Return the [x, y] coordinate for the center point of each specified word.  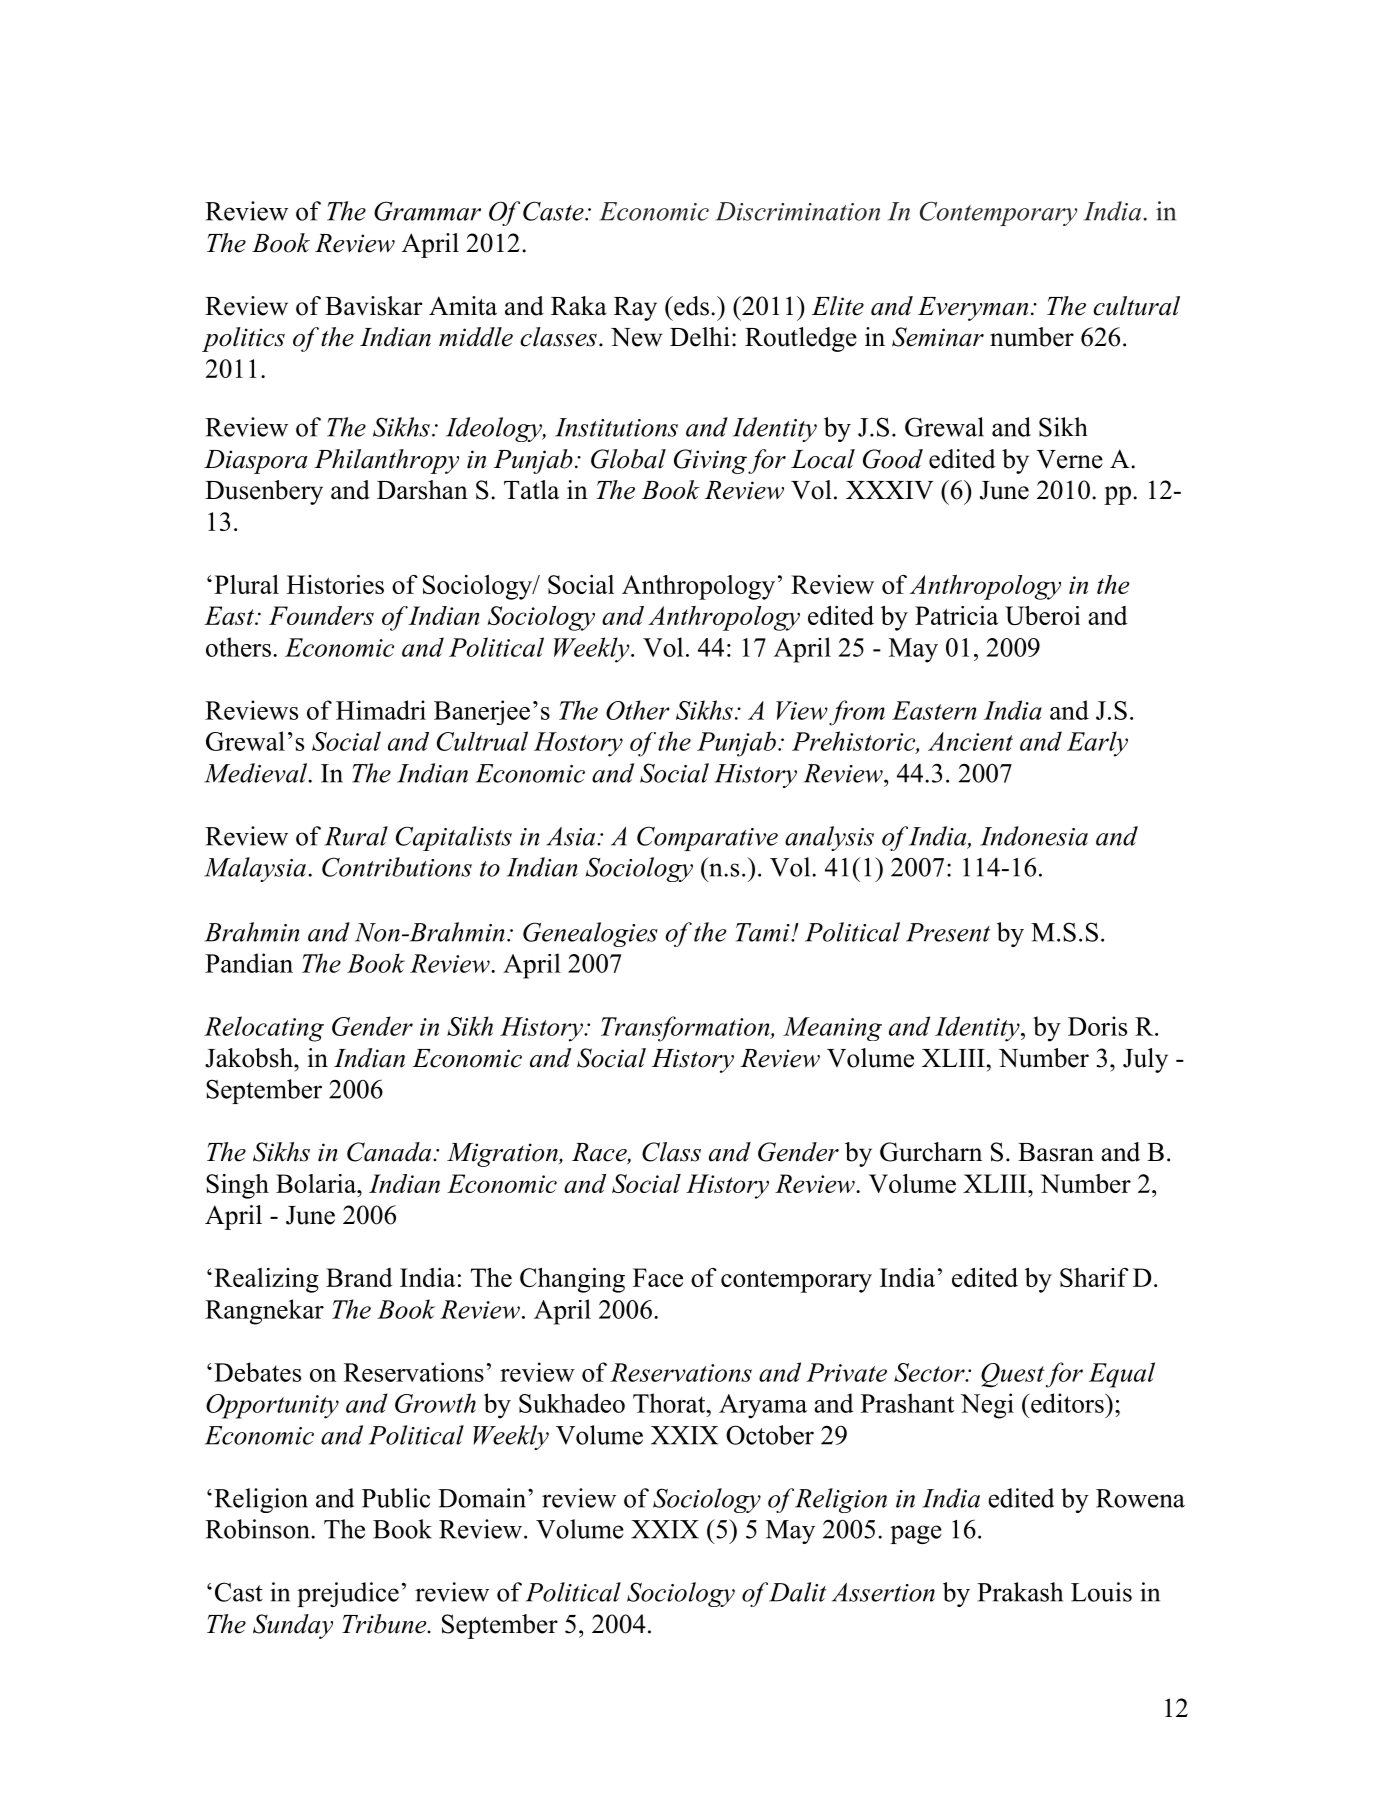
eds [690, 306]
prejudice [348, 1594]
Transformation [686, 1029]
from [857, 713]
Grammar [427, 211]
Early [1097, 744]
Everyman [973, 309]
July [1145, 1060]
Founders [321, 615]
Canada [390, 1152]
